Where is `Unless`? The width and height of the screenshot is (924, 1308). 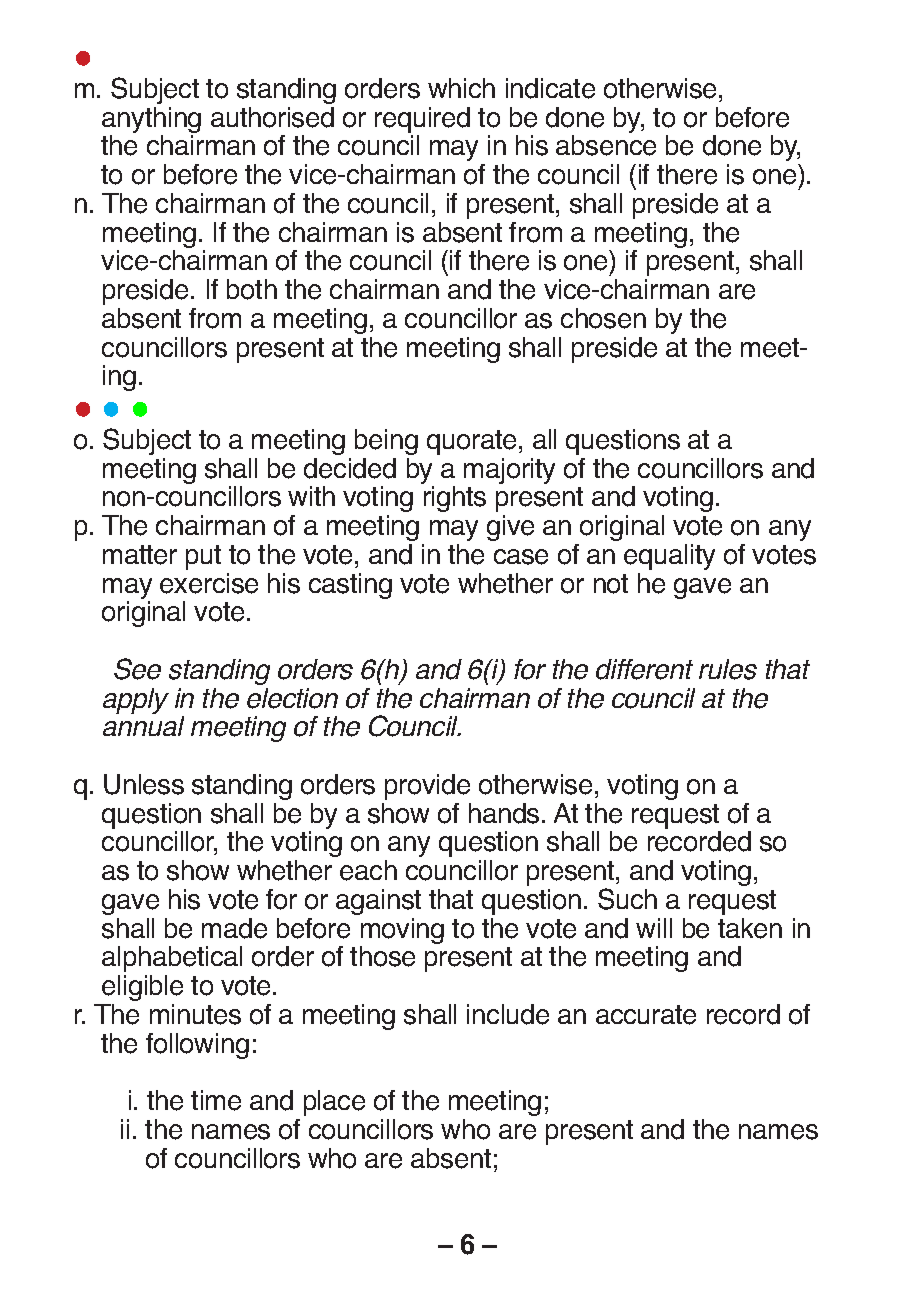
Unless is located at coordinates (144, 784).
